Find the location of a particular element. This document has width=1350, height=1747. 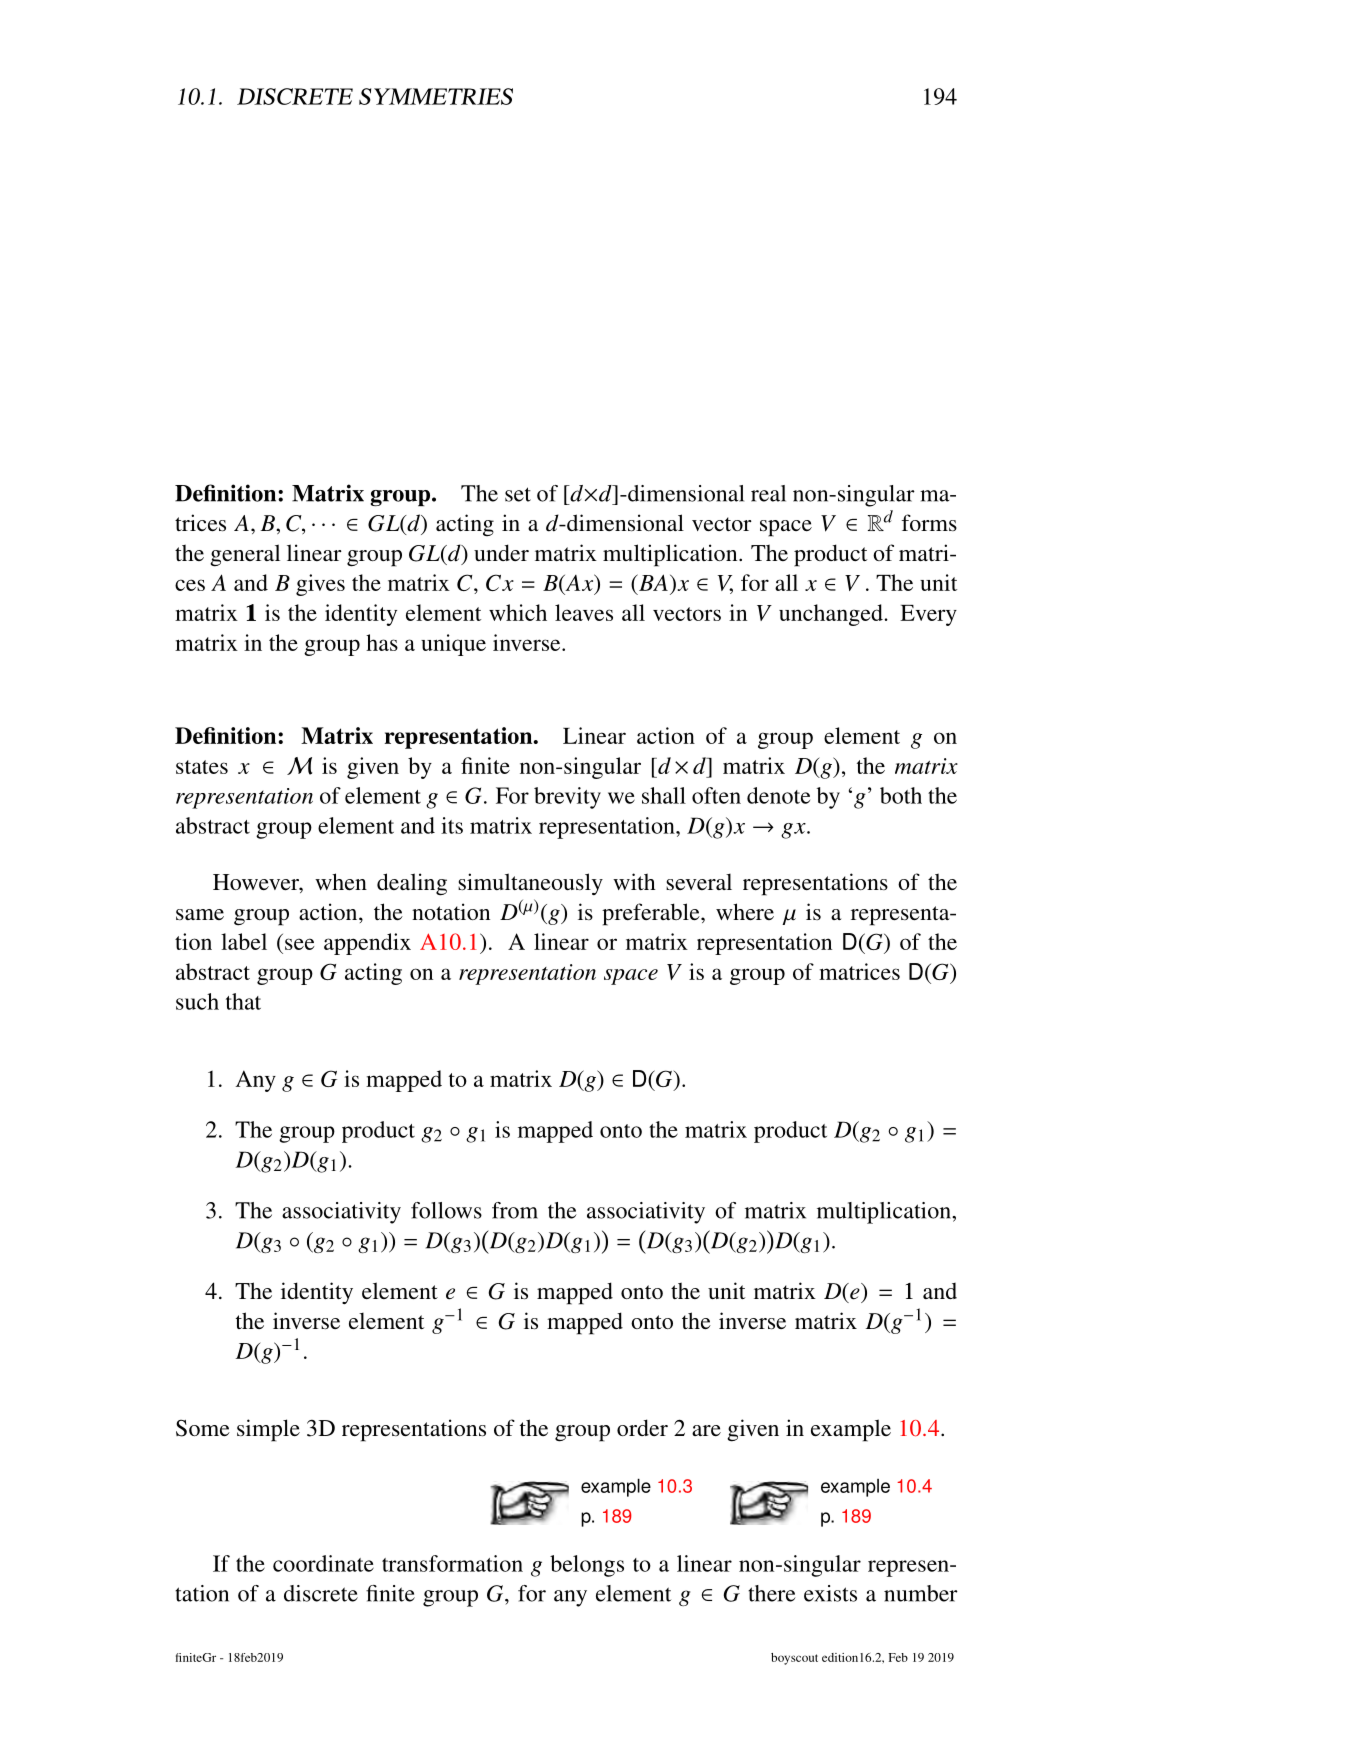

under is located at coordinates (501, 552).
